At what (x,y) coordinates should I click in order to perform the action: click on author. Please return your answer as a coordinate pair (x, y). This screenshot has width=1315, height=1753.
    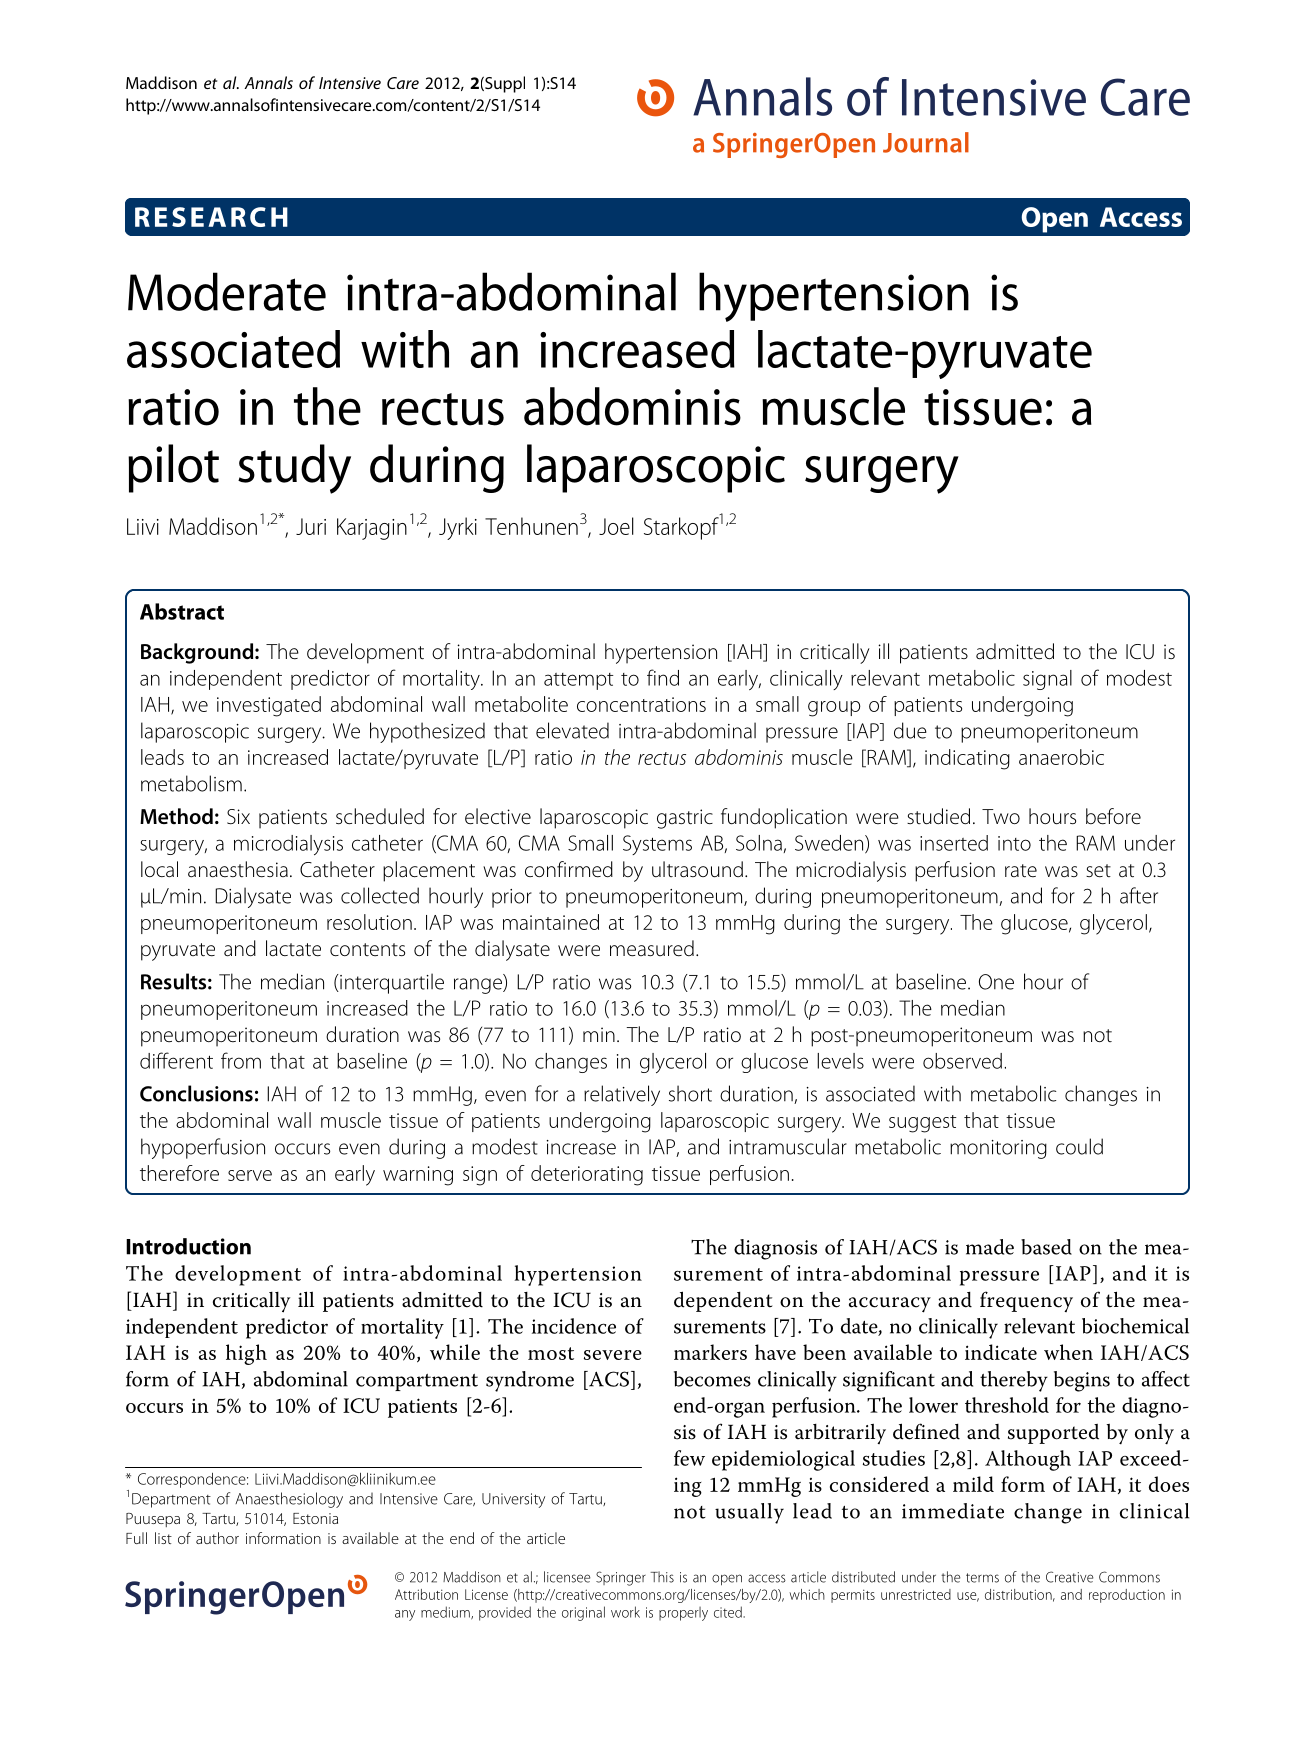
    Looking at the image, I should click on (217, 1538).
